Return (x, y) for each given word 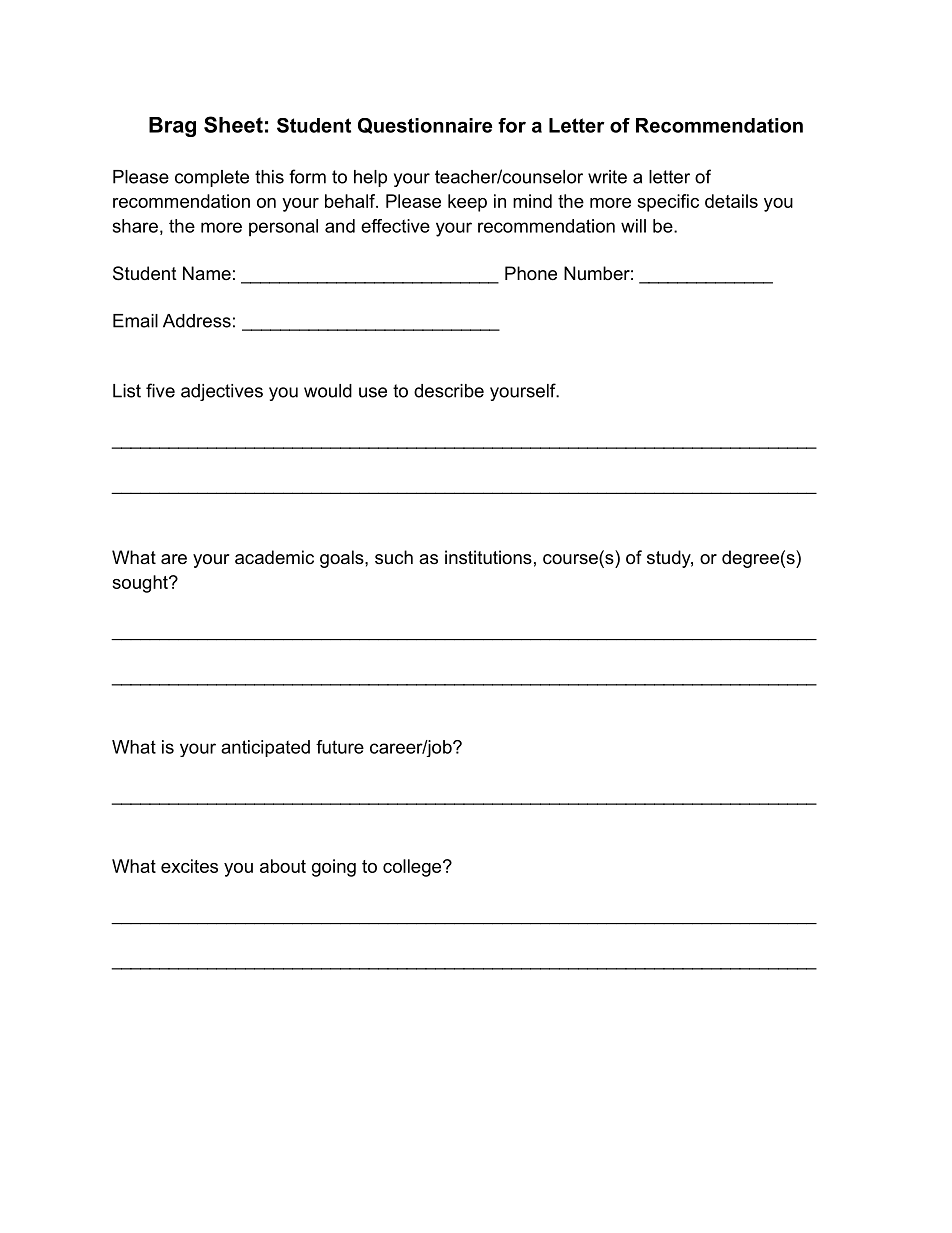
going (334, 868)
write (607, 177)
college (412, 868)
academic (274, 557)
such (394, 557)
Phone (531, 273)
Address (197, 321)
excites (189, 866)
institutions (488, 557)
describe (449, 391)
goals (343, 559)
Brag (172, 127)
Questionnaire (425, 126)
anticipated (265, 748)
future (340, 747)
